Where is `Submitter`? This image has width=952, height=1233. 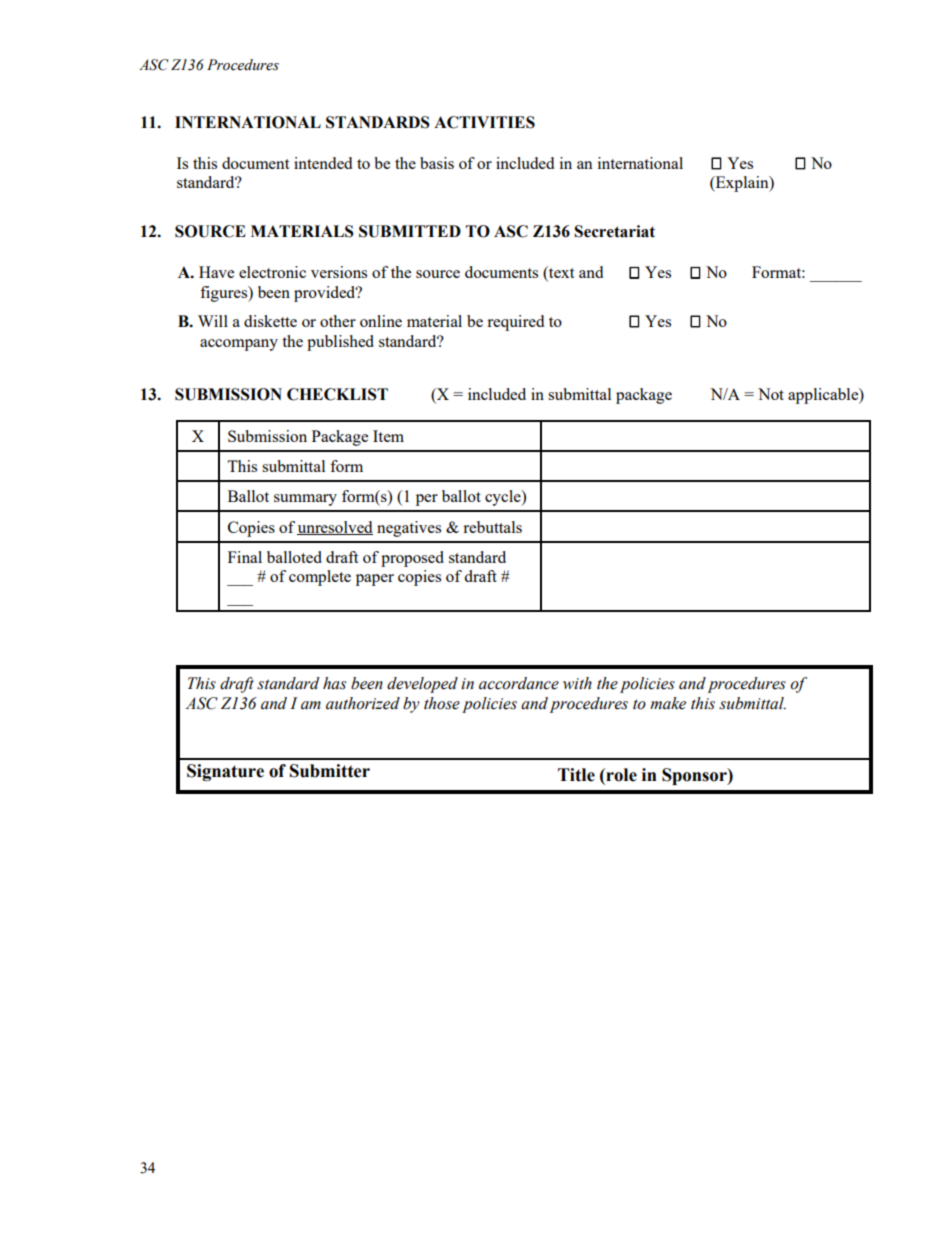 Submitter is located at coordinates (330, 771).
